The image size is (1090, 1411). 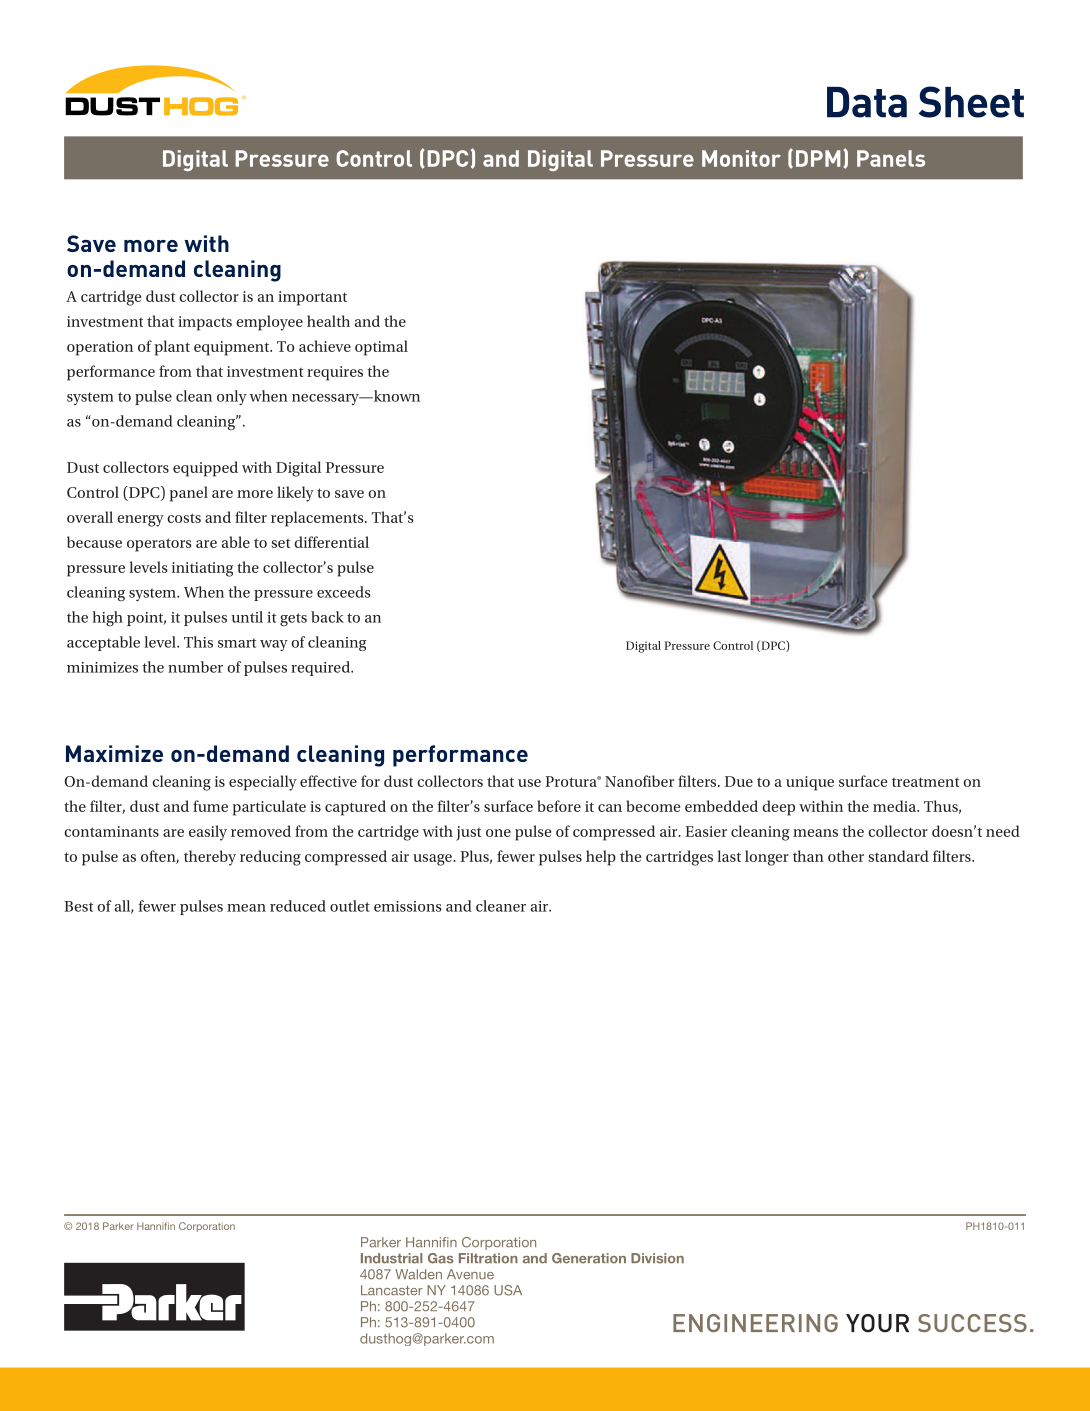 What do you see at coordinates (741, 158) in the screenshot?
I see `Monitor` at bounding box center [741, 158].
